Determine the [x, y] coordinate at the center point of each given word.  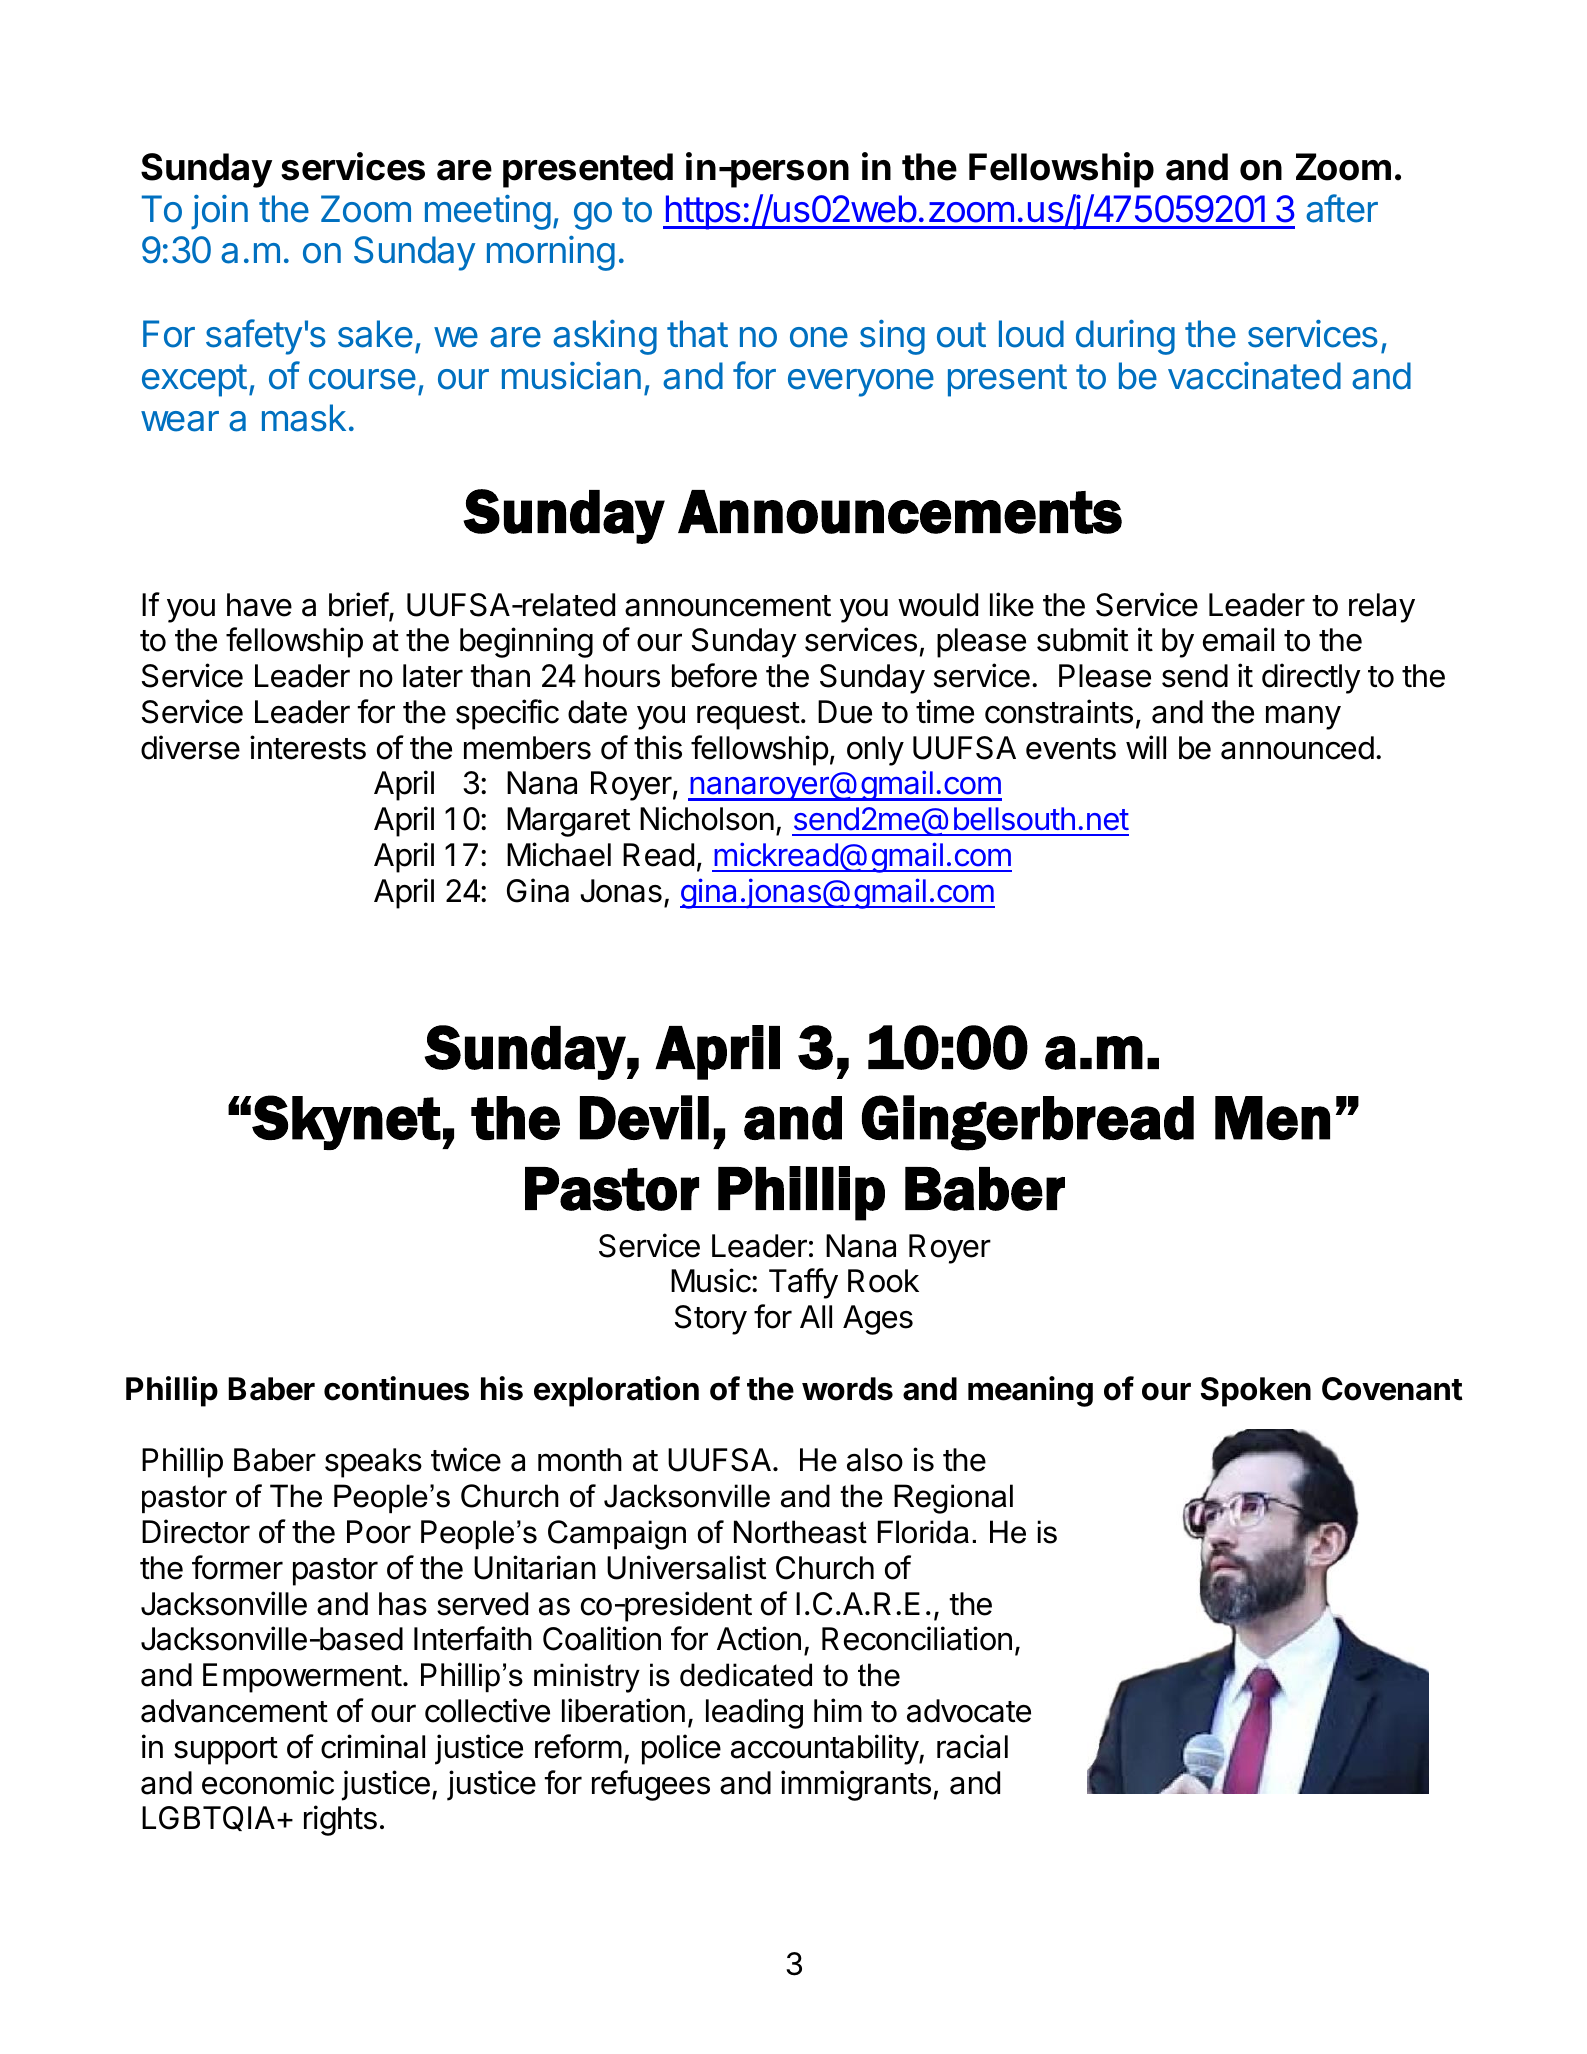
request [748, 716]
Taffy [803, 1283]
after [1342, 208]
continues [396, 1388]
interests [308, 747]
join [219, 212]
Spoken [1256, 1392]
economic [268, 1782]
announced [1297, 748]
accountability [825, 1749]
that [697, 334]
